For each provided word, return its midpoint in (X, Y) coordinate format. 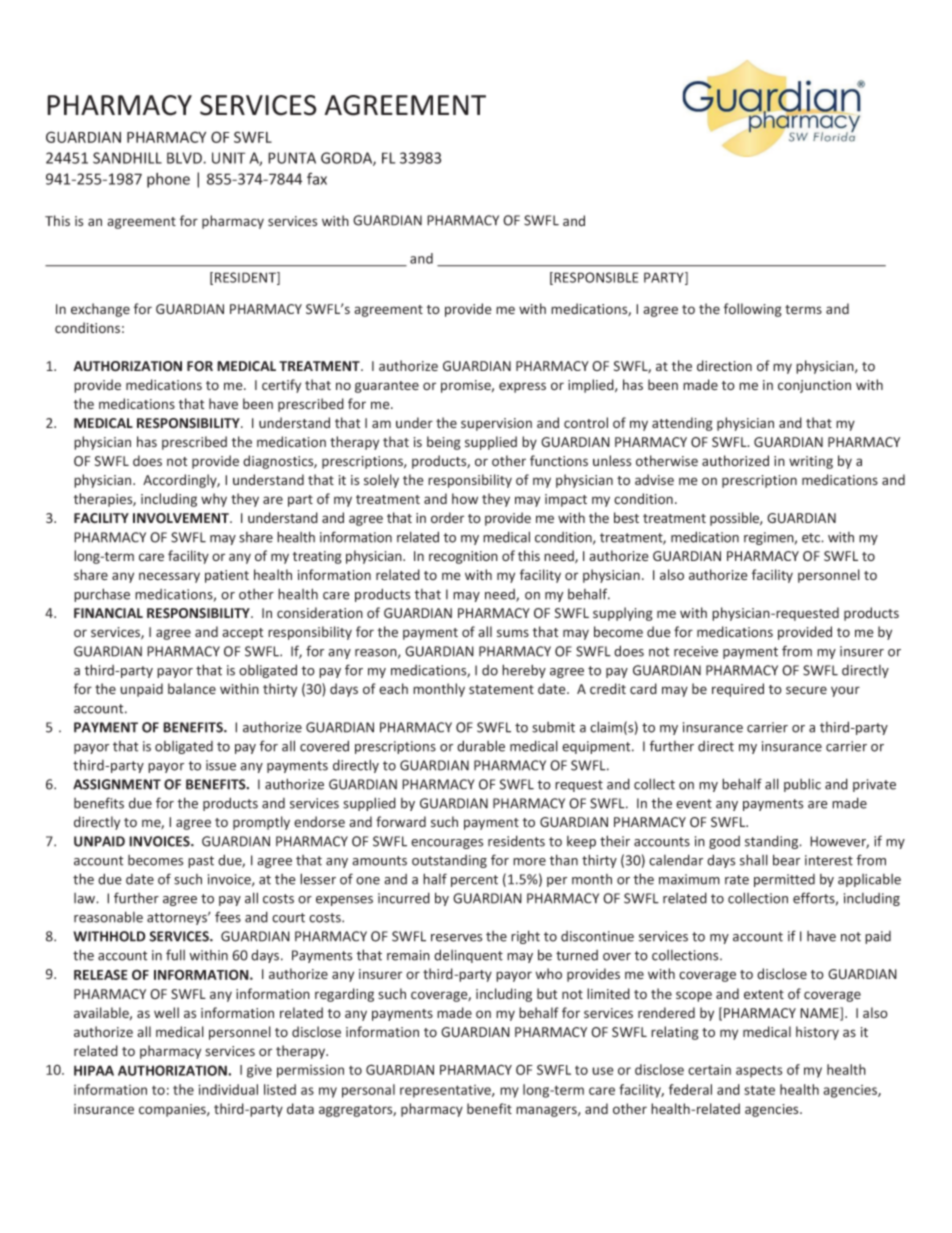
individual (228, 1089)
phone (168, 180)
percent (474, 881)
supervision (496, 424)
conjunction (814, 386)
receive (696, 651)
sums (513, 633)
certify (281, 386)
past (201, 862)
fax (317, 178)
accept (242, 634)
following (753, 310)
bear (786, 860)
